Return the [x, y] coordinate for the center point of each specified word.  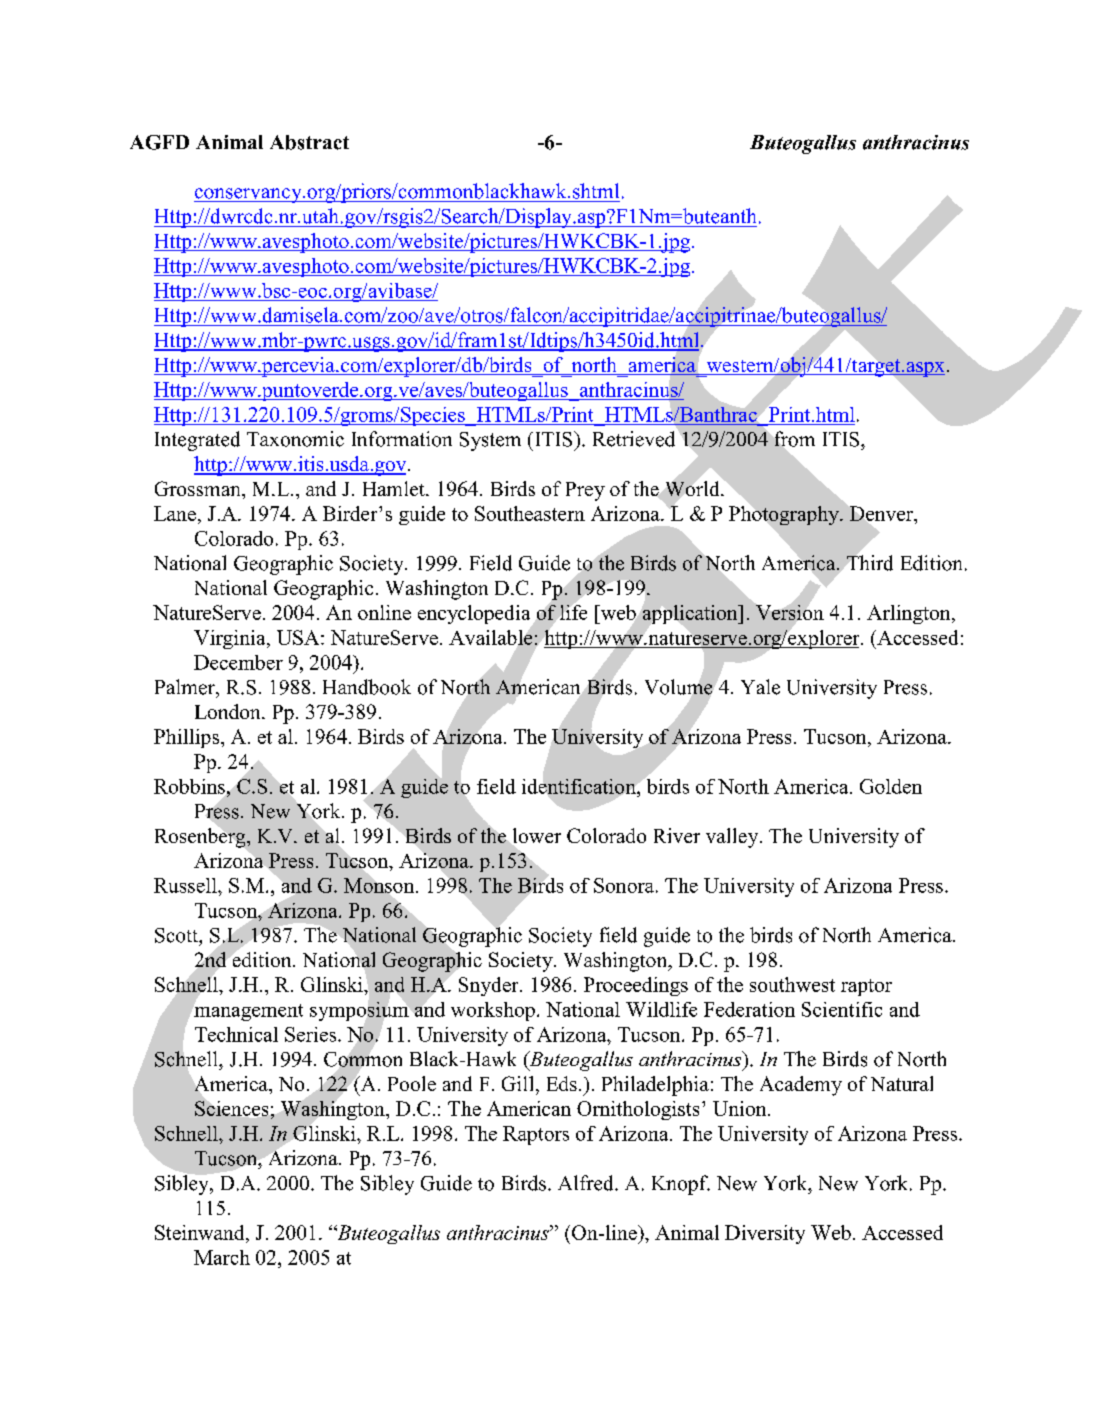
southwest [792, 984]
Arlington [910, 614]
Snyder [490, 986]
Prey [585, 491]
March [222, 1257]
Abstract [309, 142]
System [490, 441]
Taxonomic [295, 439]
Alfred [587, 1183]
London [229, 711]
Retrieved [634, 439]
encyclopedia [475, 616]
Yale [760, 687]
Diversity [765, 1234]
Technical [236, 1034]
